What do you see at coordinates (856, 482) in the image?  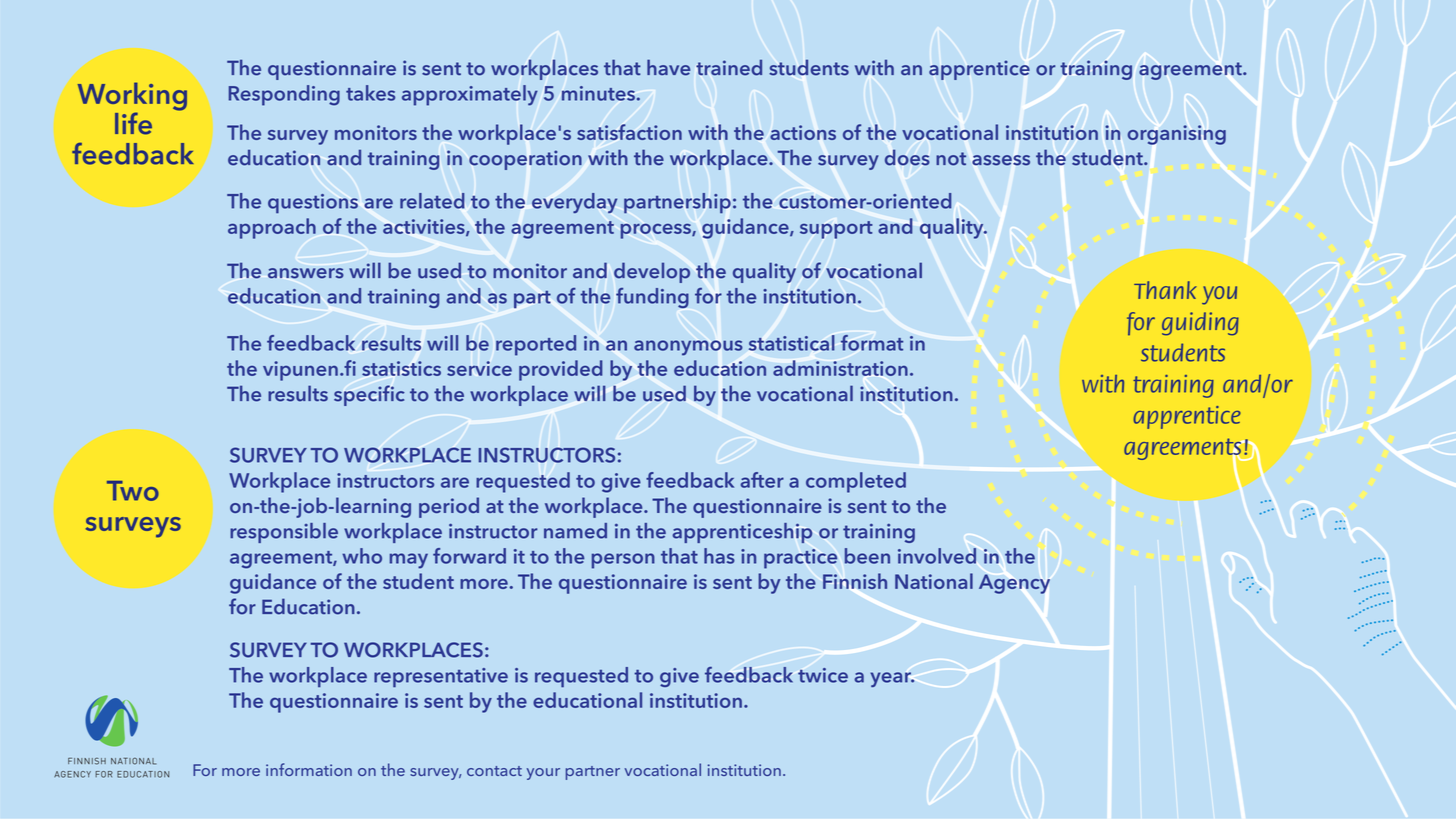 I see `completed` at bounding box center [856, 482].
